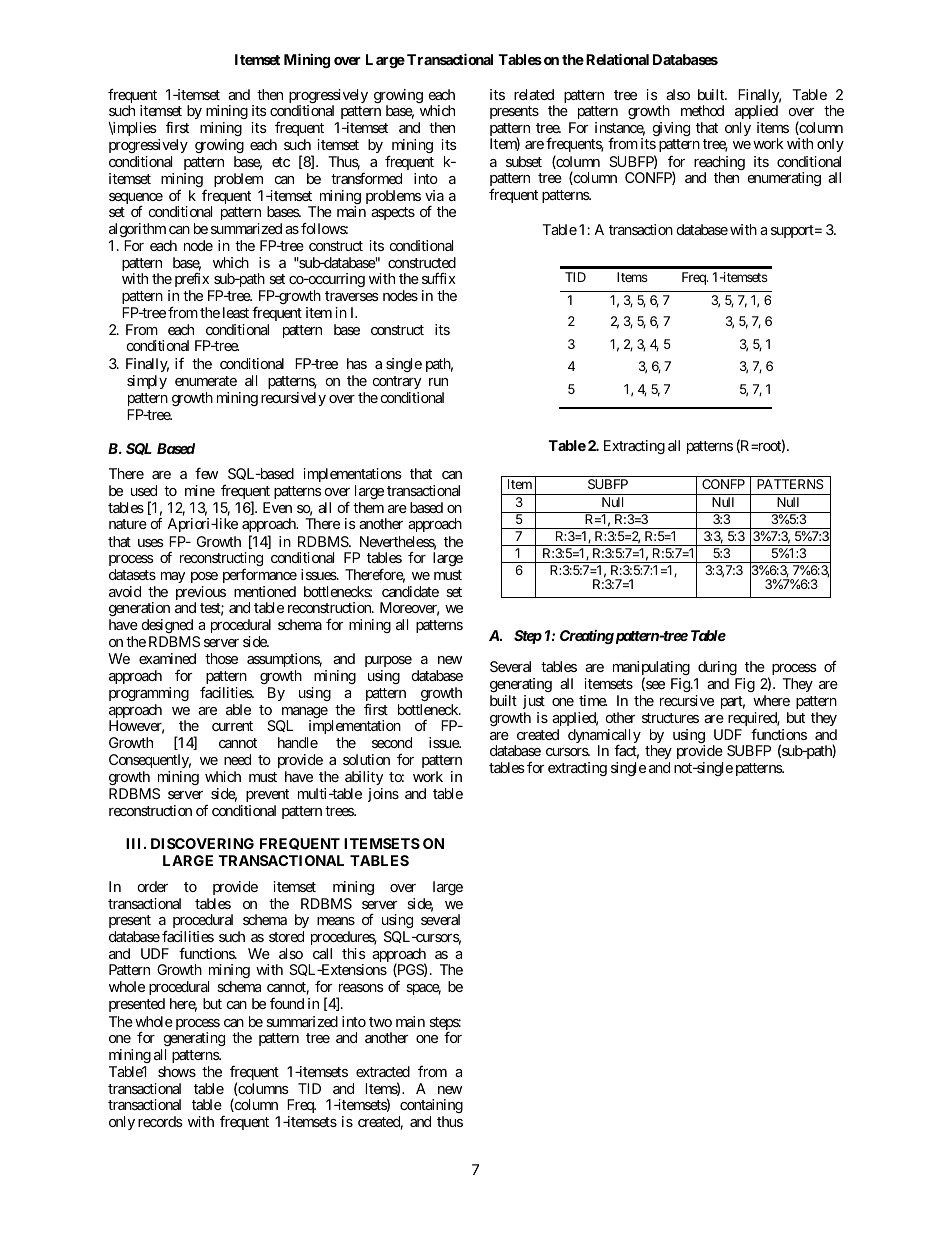 Image resolution: width=952 pixels, height=1233 pixels. What do you see at coordinates (383, 795) in the page?
I see `joins` at bounding box center [383, 795].
